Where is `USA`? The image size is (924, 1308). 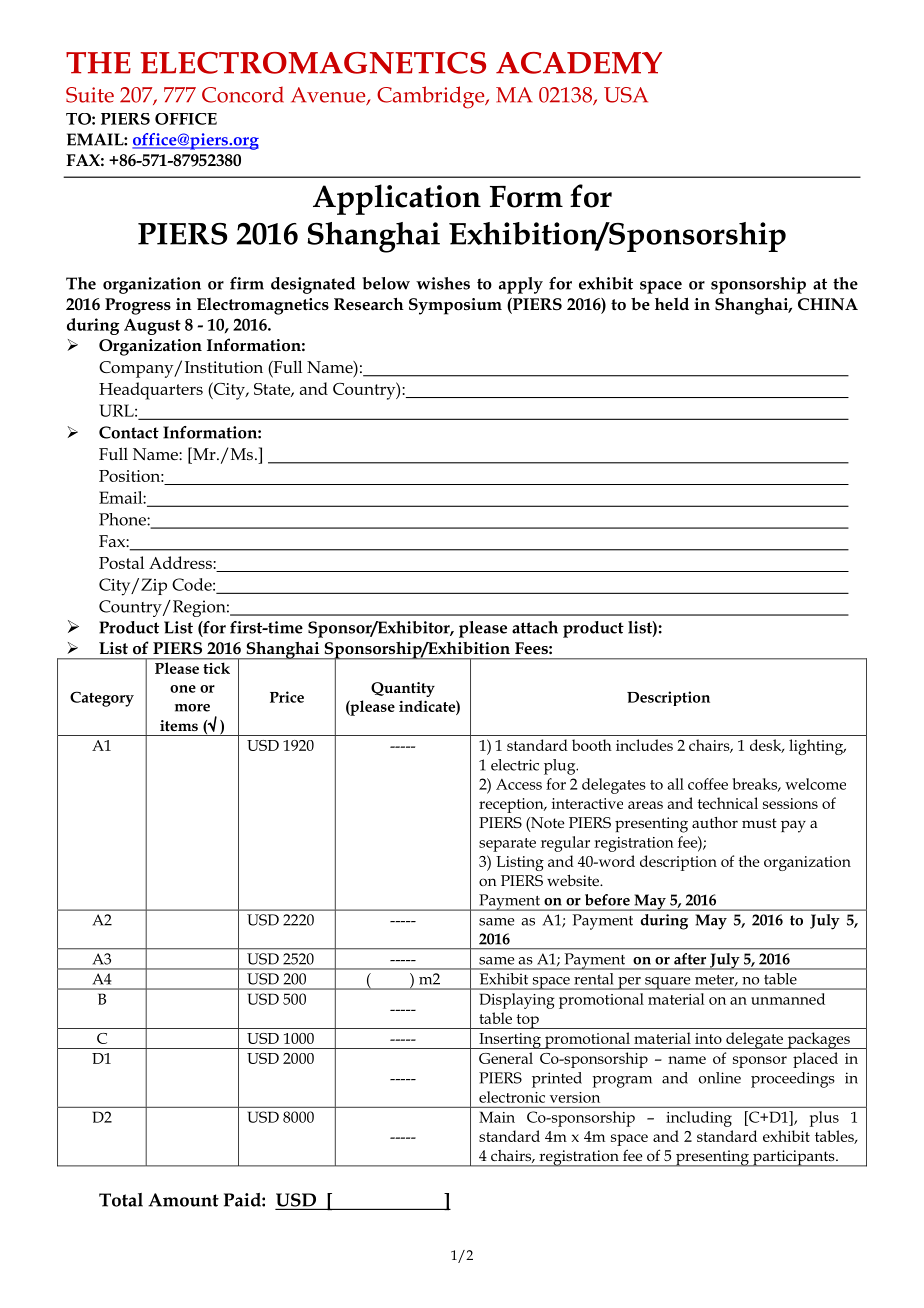
USA is located at coordinates (626, 95).
